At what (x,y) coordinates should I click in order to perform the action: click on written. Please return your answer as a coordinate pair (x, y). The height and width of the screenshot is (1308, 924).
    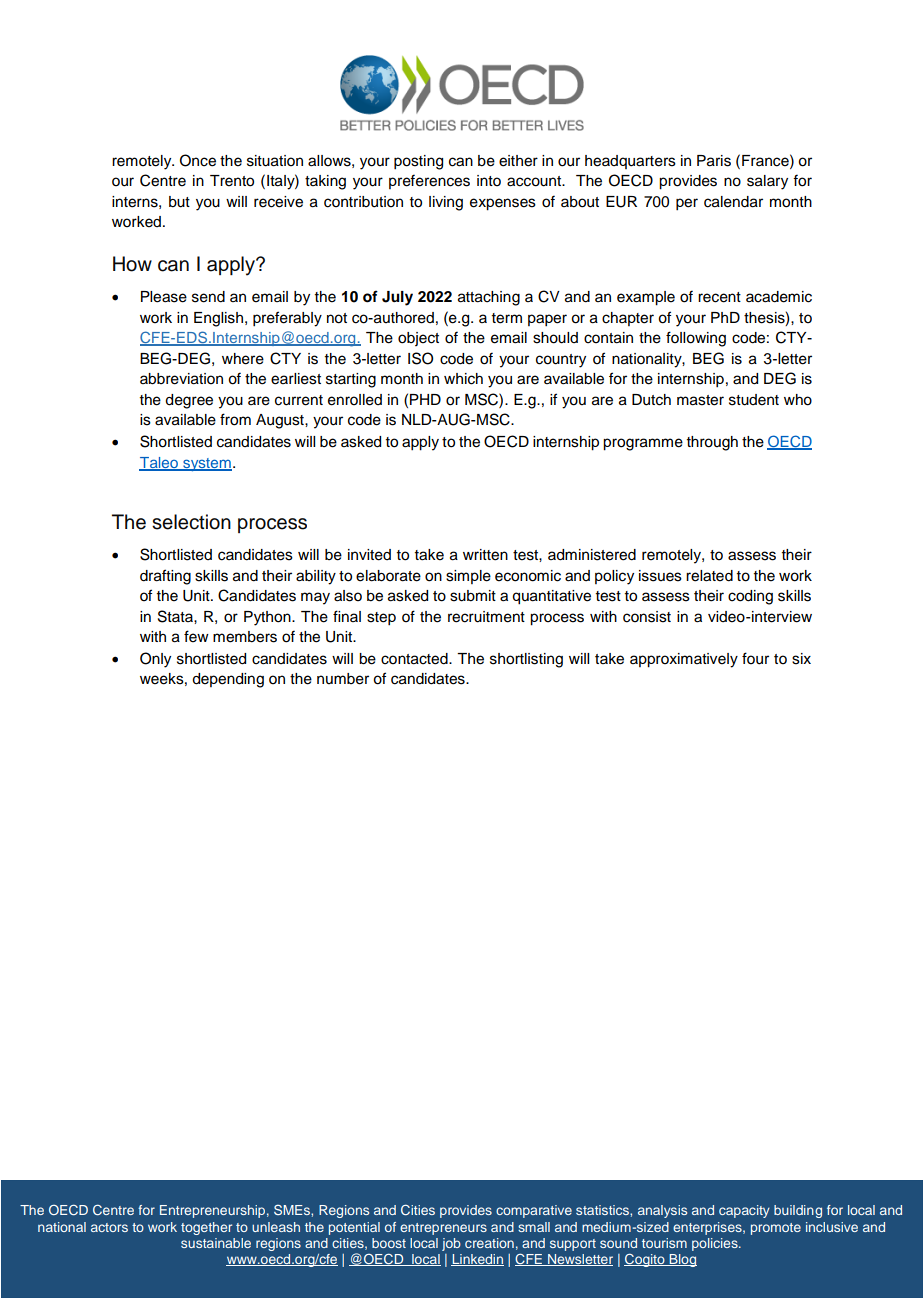
    Looking at the image, I should click on (485, 555).
